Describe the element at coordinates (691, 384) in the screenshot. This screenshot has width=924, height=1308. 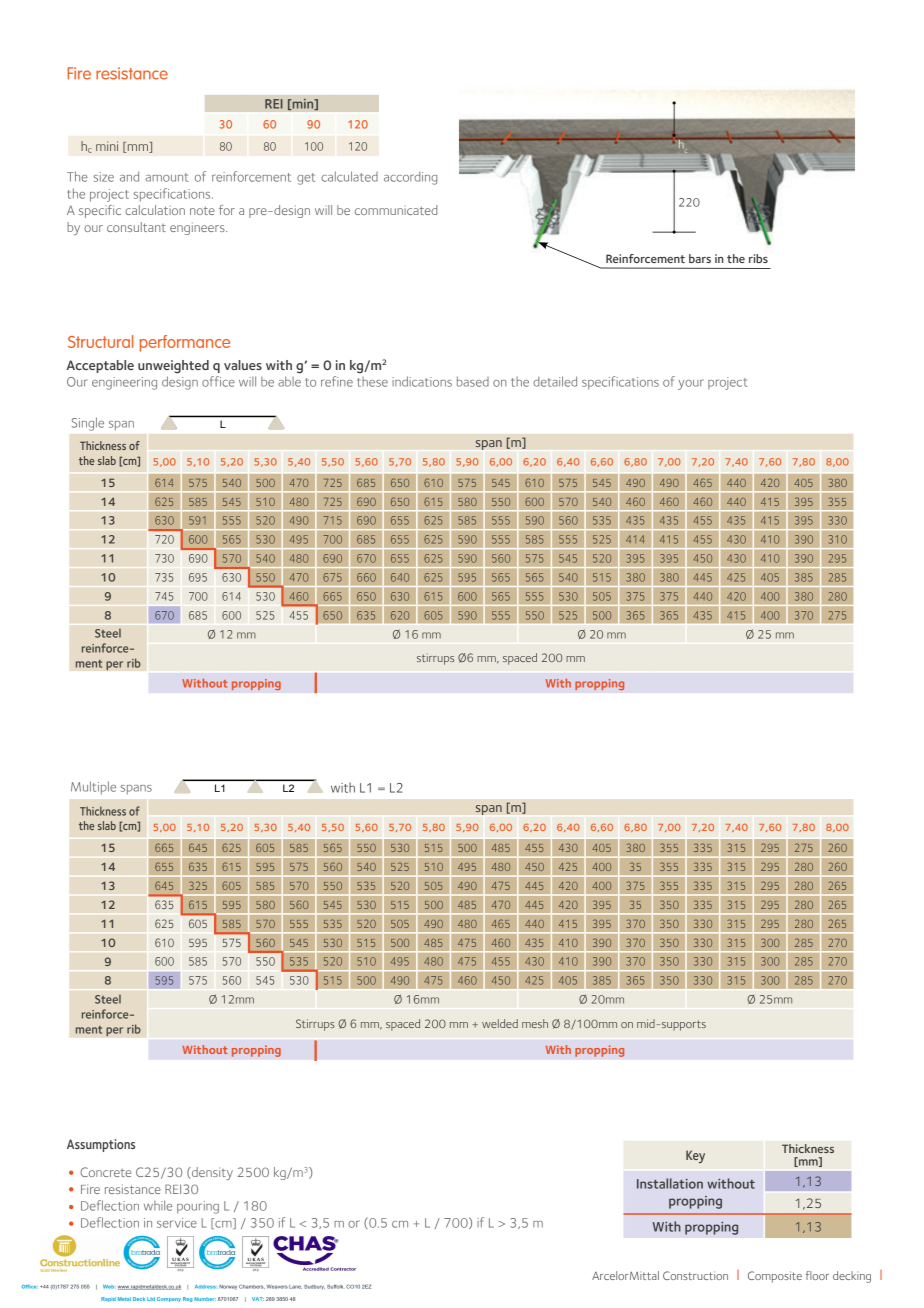
I see `your` at that location.
